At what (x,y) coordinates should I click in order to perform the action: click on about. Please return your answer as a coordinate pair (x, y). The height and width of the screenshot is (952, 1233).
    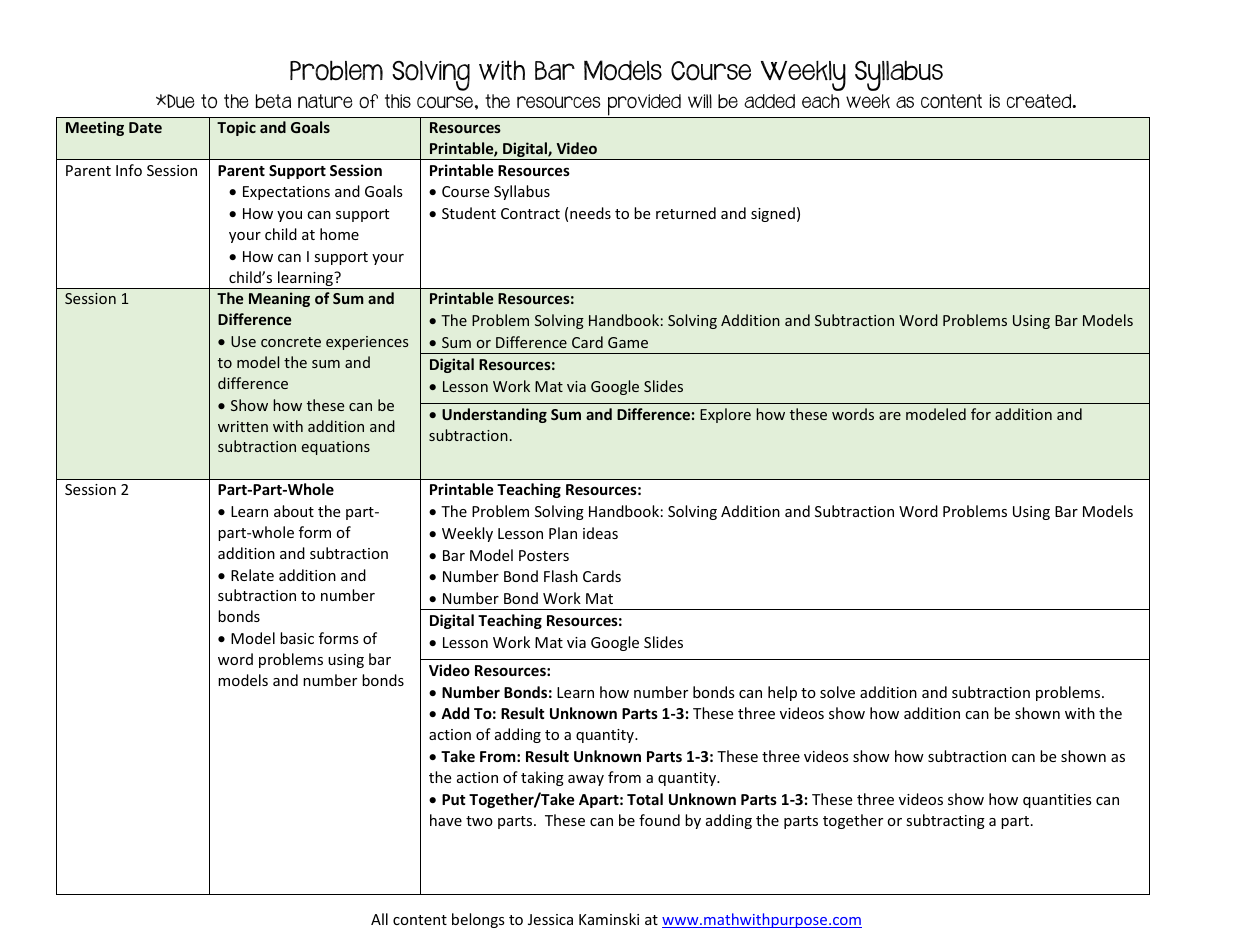
    Looking at the image, I should click on (294, 511).
